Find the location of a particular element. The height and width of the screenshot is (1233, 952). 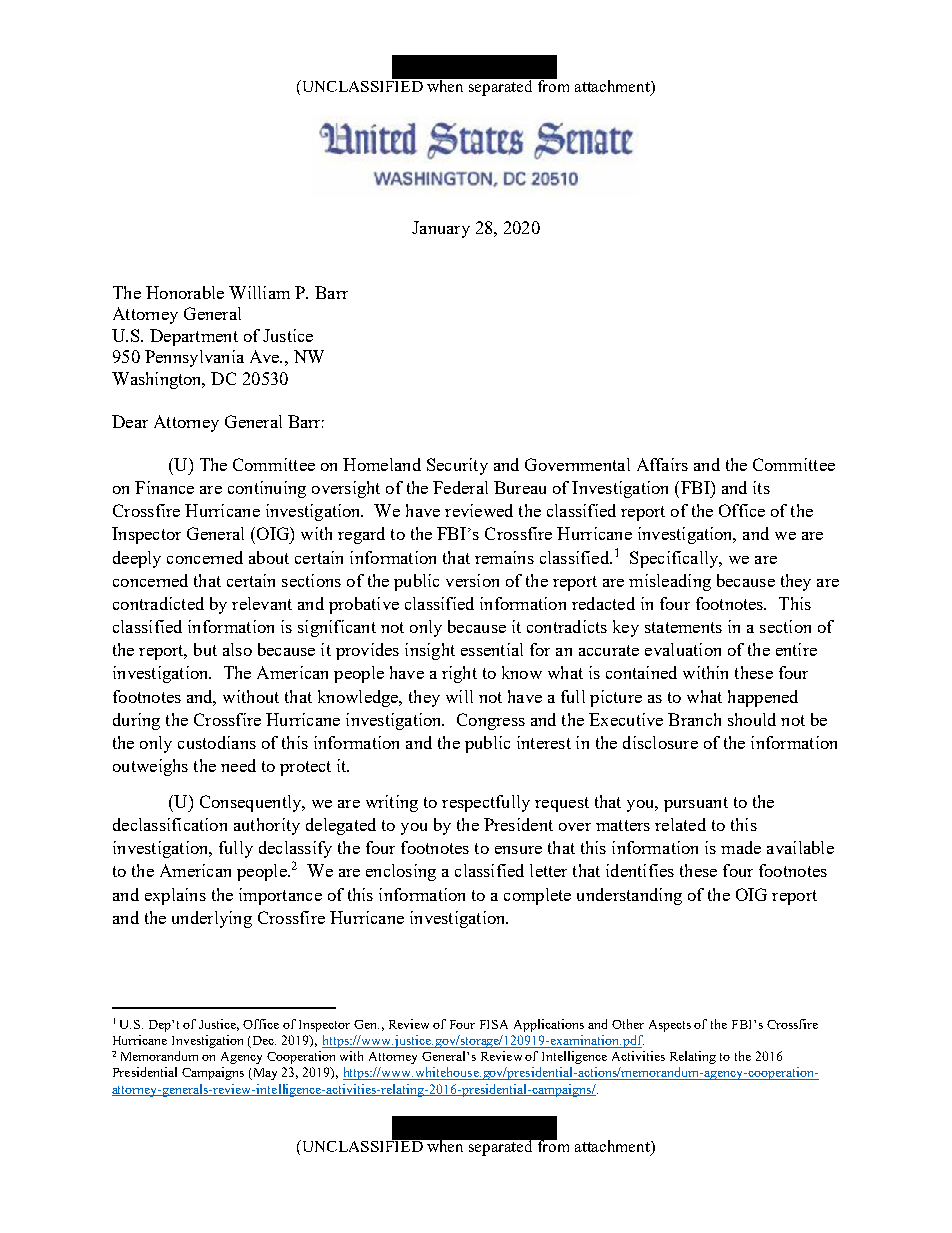

January is located at coordinates (441, 229).
